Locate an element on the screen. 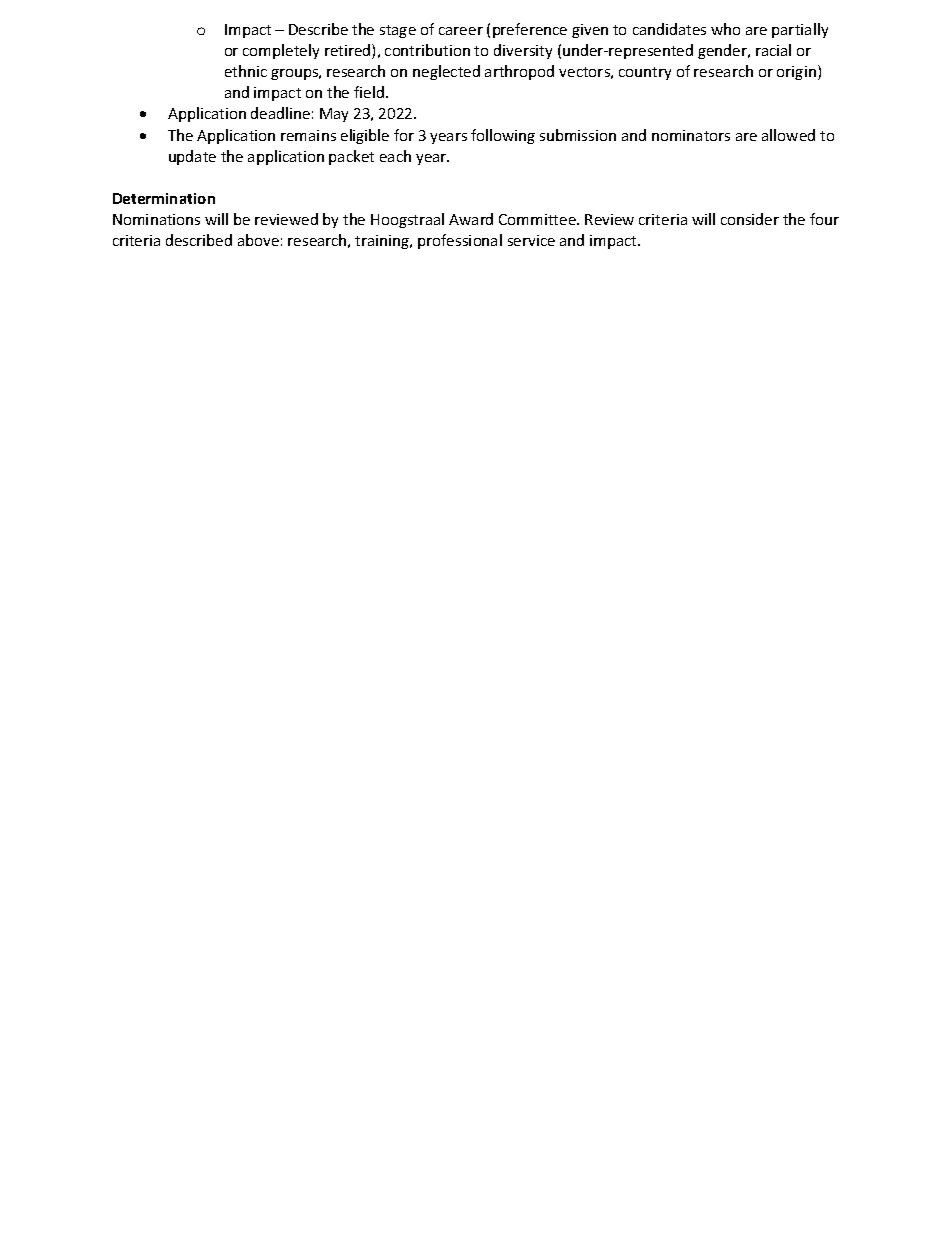  each is located at coordinates (395, 156).
